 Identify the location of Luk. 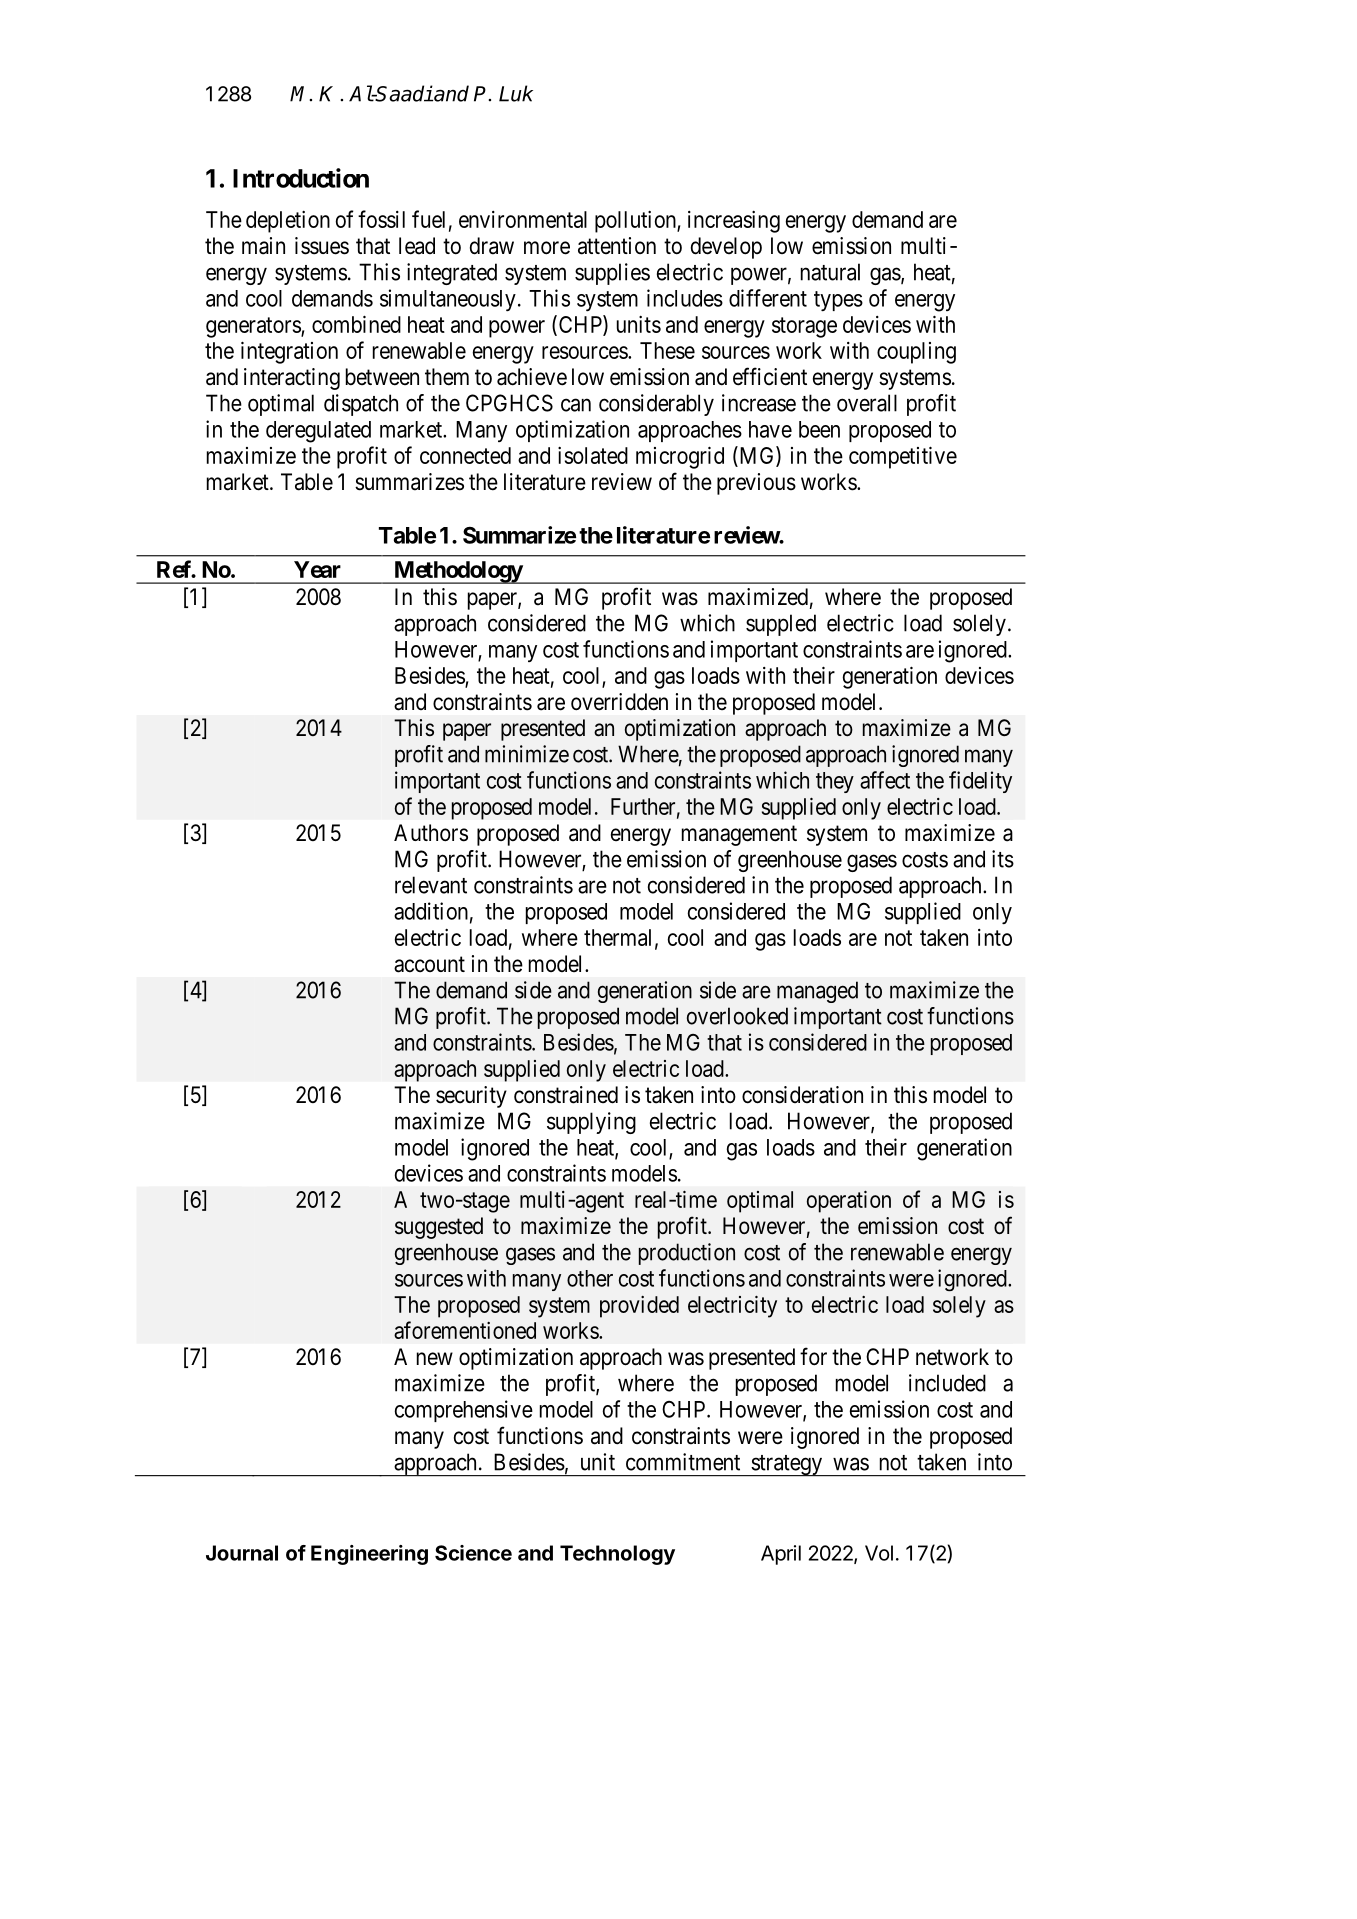
(516, 93).
